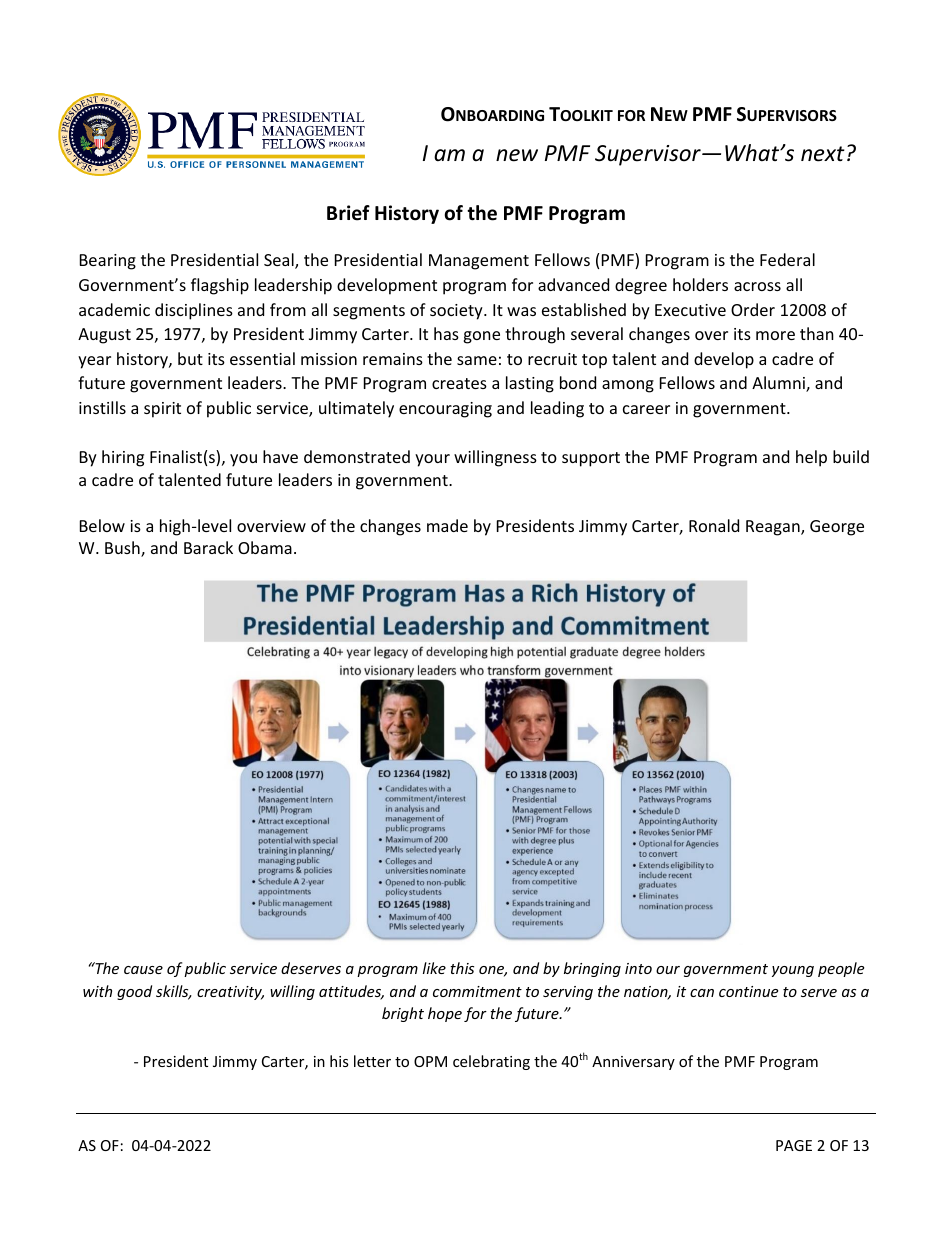  Describe the element at coordinates (714, 525) in the image. I see `Ronald` at that location.
